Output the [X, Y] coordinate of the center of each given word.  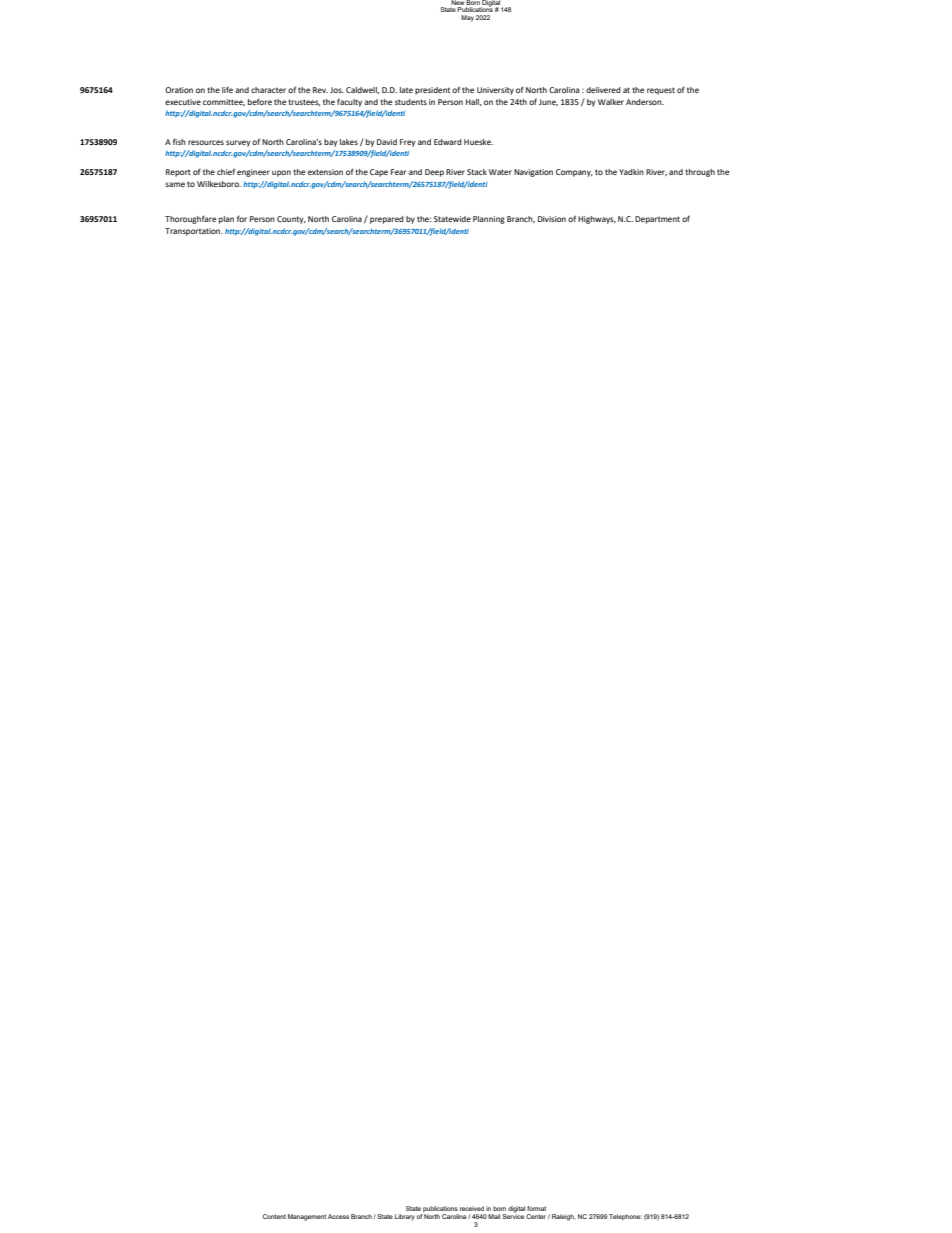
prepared [387, 220]
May [467, 18]
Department [657, 220]
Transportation [194, 232]
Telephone [625, 1217]
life [227, 89]
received [472, 1208]
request [661, 91]
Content [274, 1216]
